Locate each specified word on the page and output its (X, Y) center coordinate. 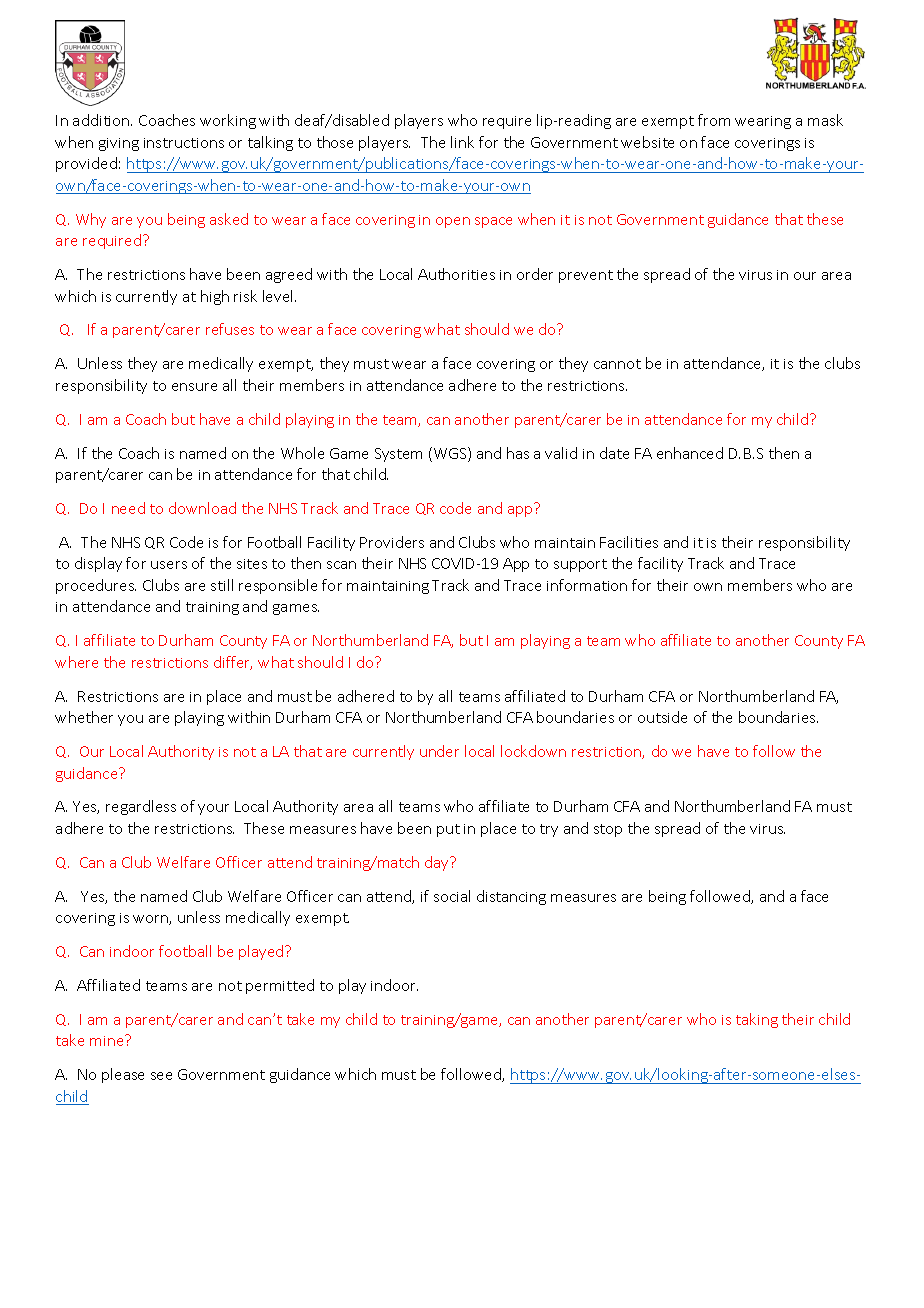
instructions (184, 143)
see (161, 1076)
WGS (450, 454)
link (462, 142)
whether (84, 717)
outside (662, 717)
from (714, 120)
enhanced (690, 453)
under (439, 751)
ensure (194, 387)
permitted (280, 986)
